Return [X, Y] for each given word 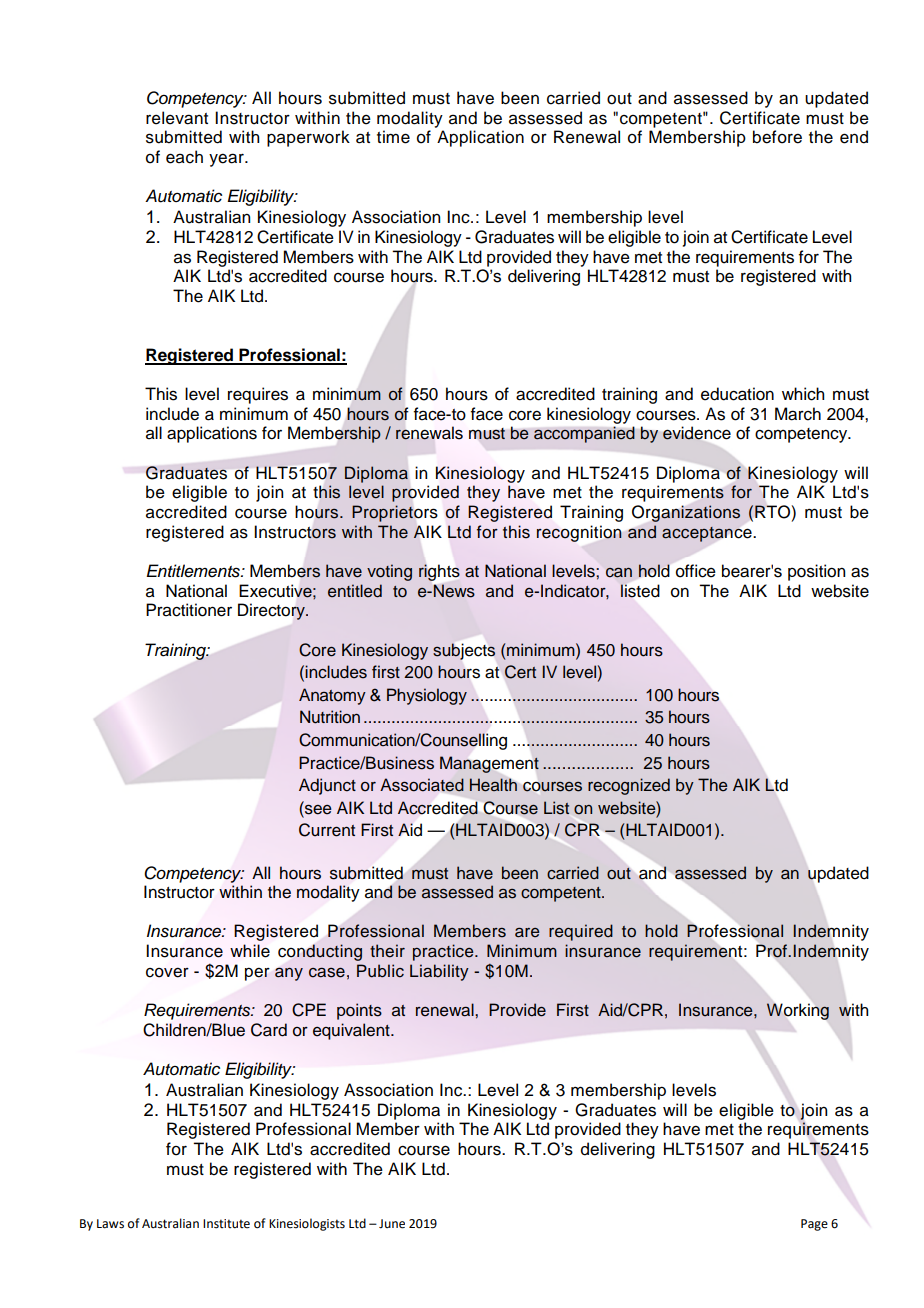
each [184, 157]
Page [814, 1225]
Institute [226, 1224]
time [393, 137]
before [777, 137]
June [392, 1224]
